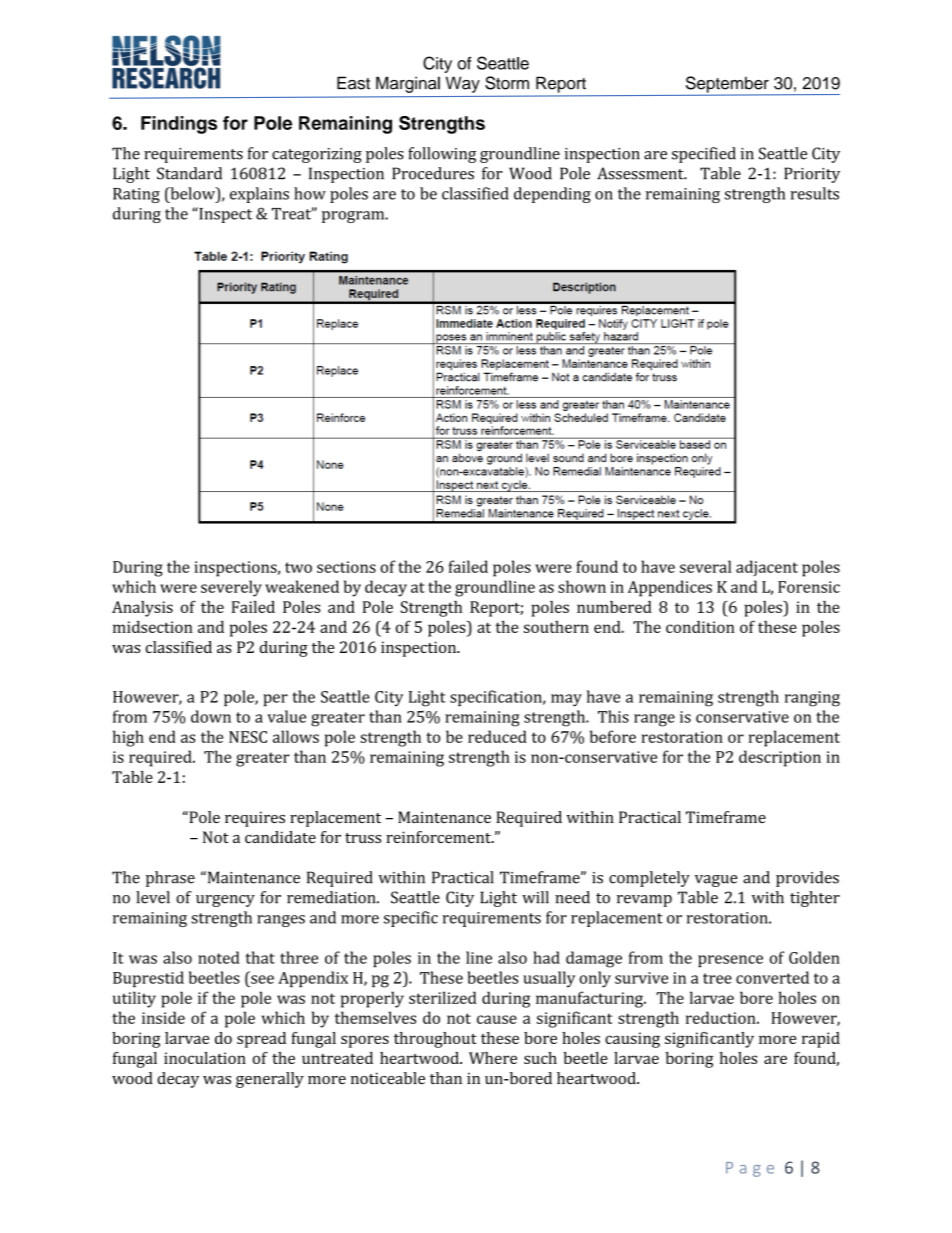 The height and width of the image is (1233, 952). I want to click on adjacent, so click(767, 568).
